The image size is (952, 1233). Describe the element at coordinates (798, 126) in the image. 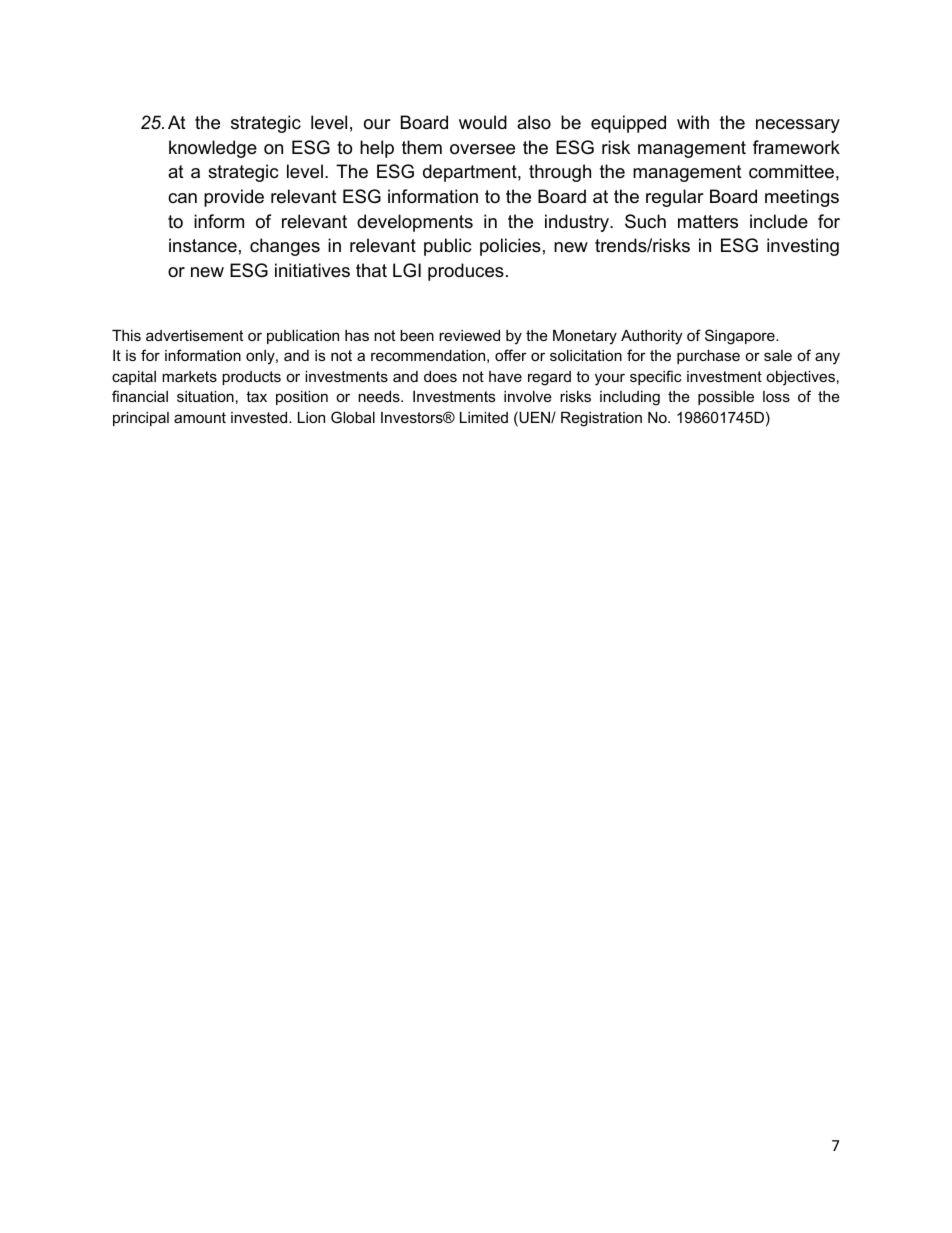

I see `necessary` at that location.
